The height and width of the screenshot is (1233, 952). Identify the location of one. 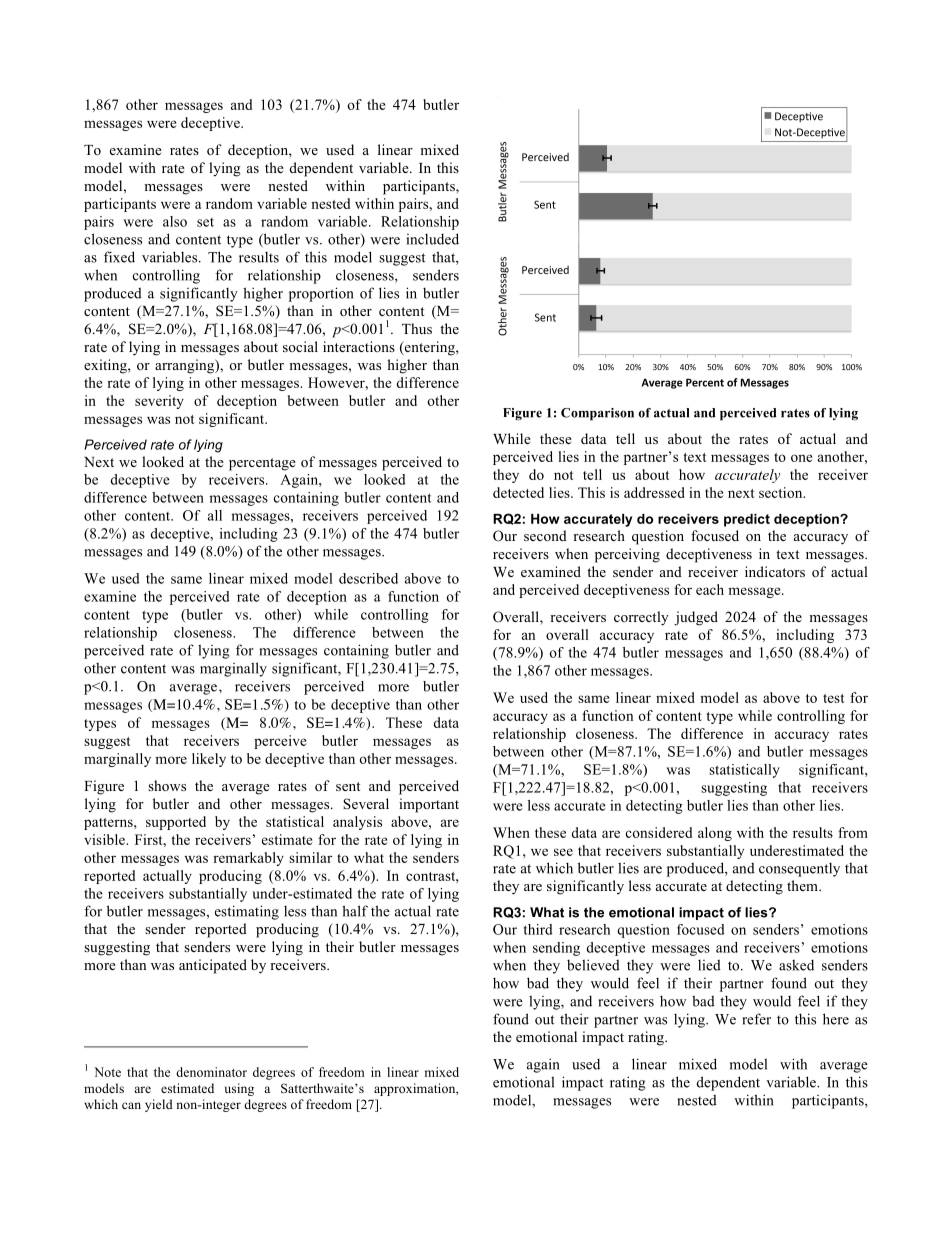
(802, 458).
